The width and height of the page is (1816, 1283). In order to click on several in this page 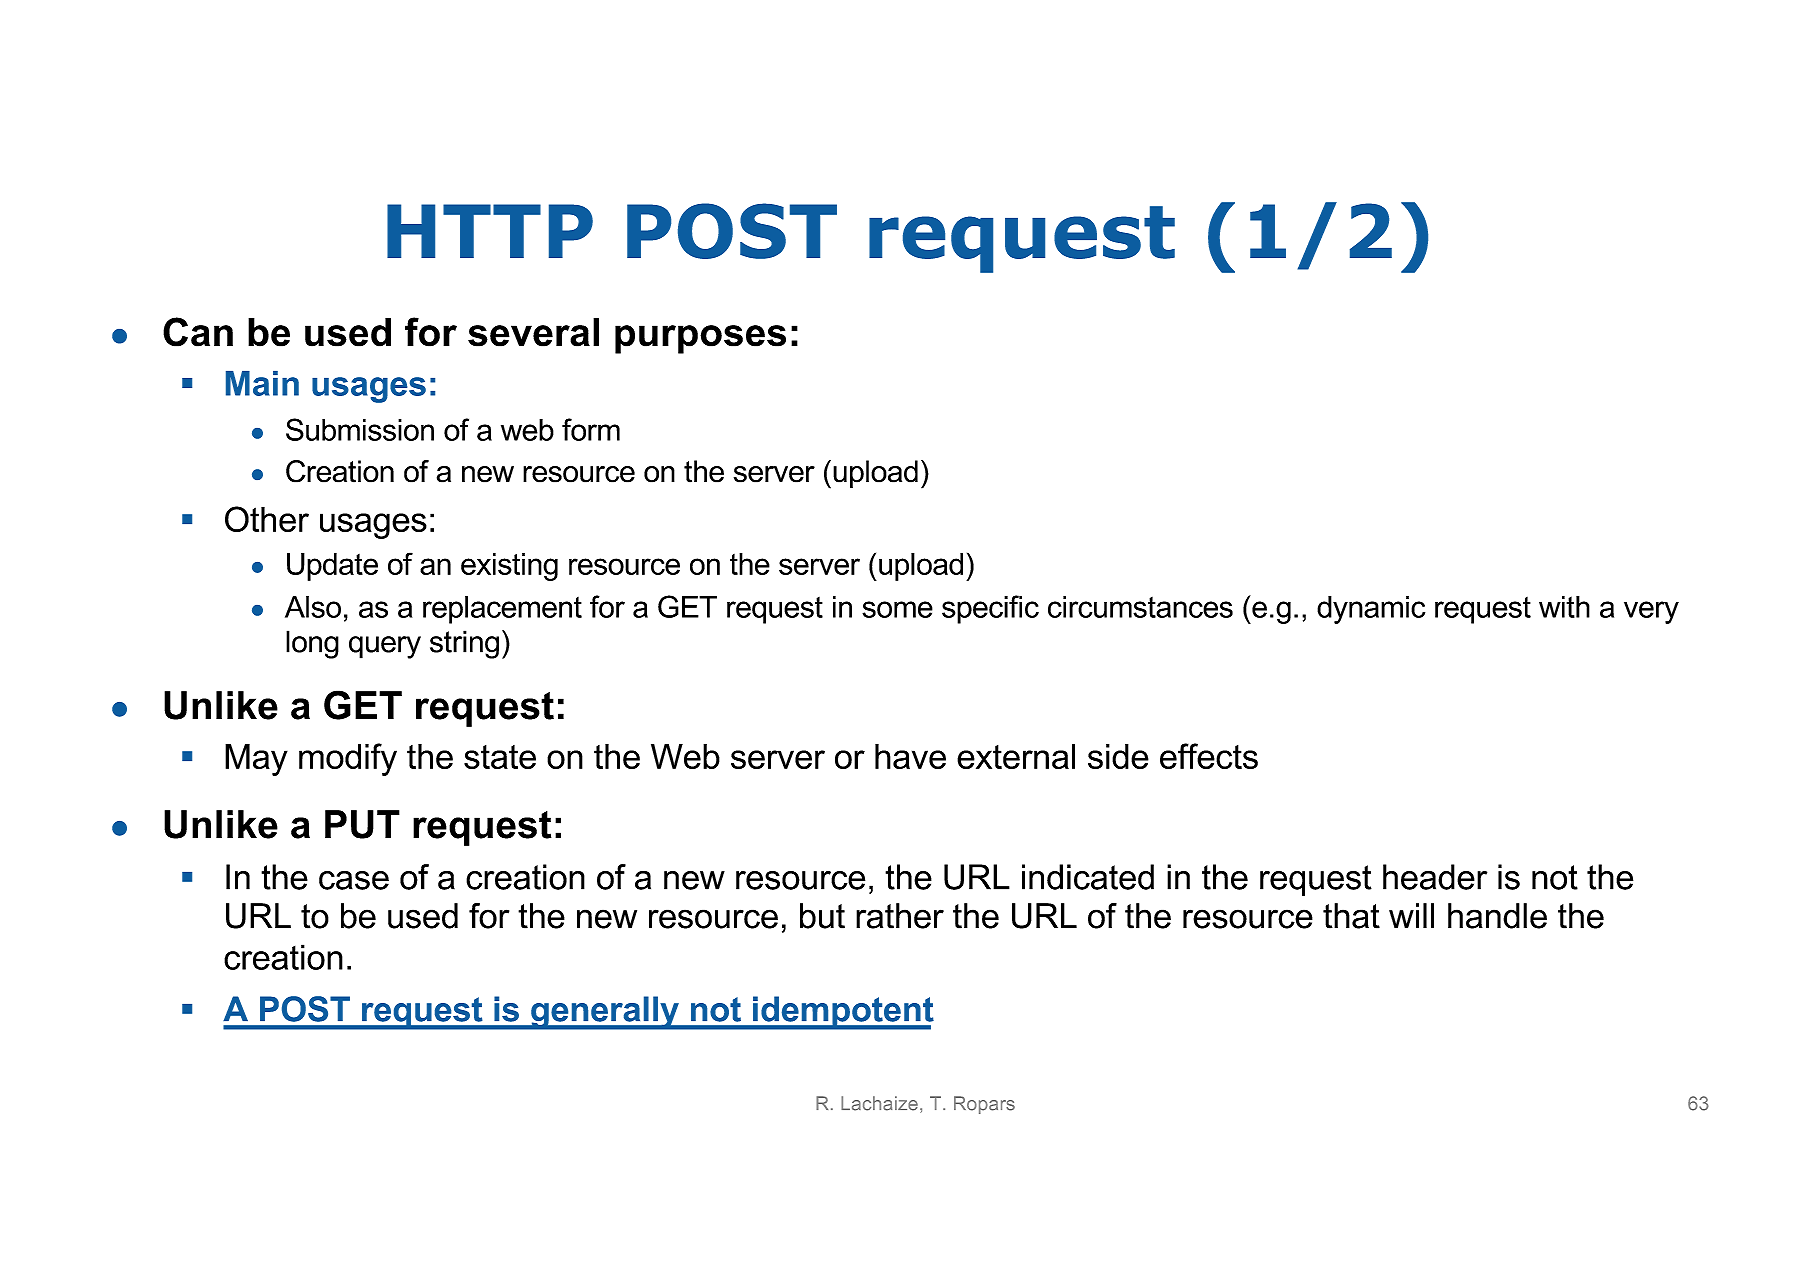, I will do `click(533, 332)`.
